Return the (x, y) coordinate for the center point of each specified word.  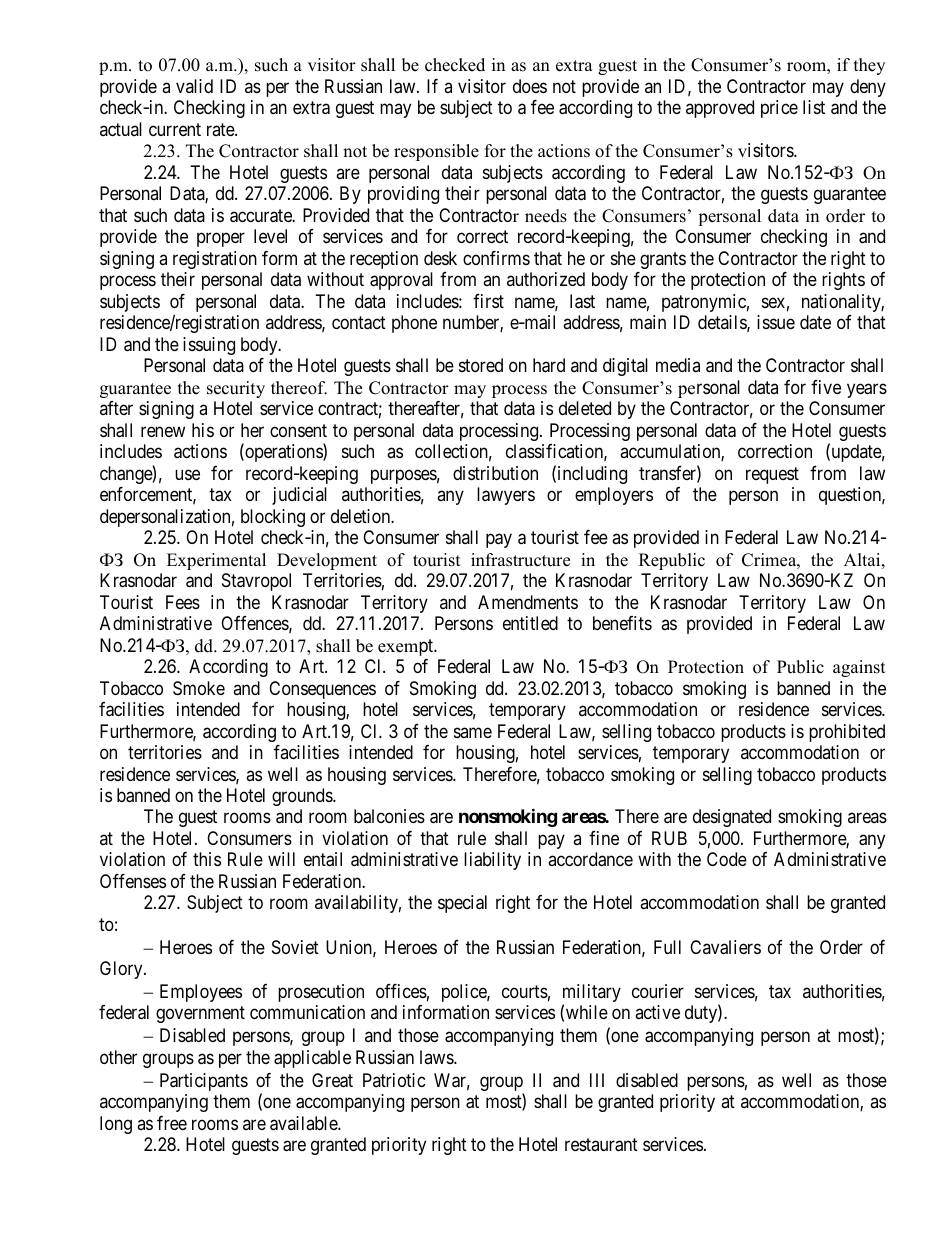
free (172, 1123)
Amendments (528, 602)
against (859, 668)
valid (194, 86)
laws (437, 1057)
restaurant (601, 1145)
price (779, 109)
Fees (183, 602)
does (530, 86)
